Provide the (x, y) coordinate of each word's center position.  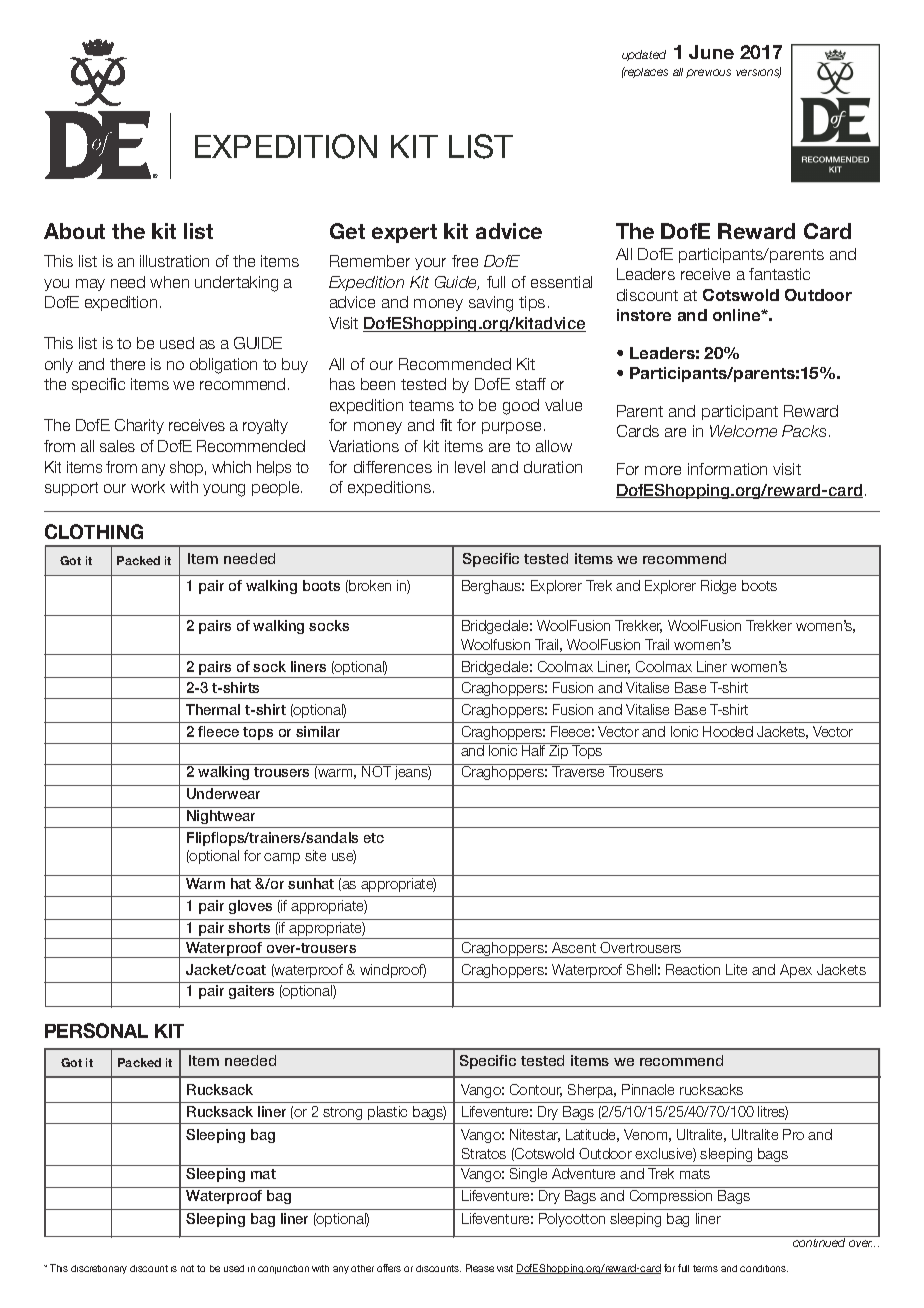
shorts (249, 927)
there (127, 364)
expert (404, 233)
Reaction (693, 969)
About (74, 231)
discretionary (99, 1269)
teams (431, 405)
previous (708, 73)
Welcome (743, 431)
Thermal (213, 709)
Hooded (728, 731)
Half (534, 749)
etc (374, 838)
